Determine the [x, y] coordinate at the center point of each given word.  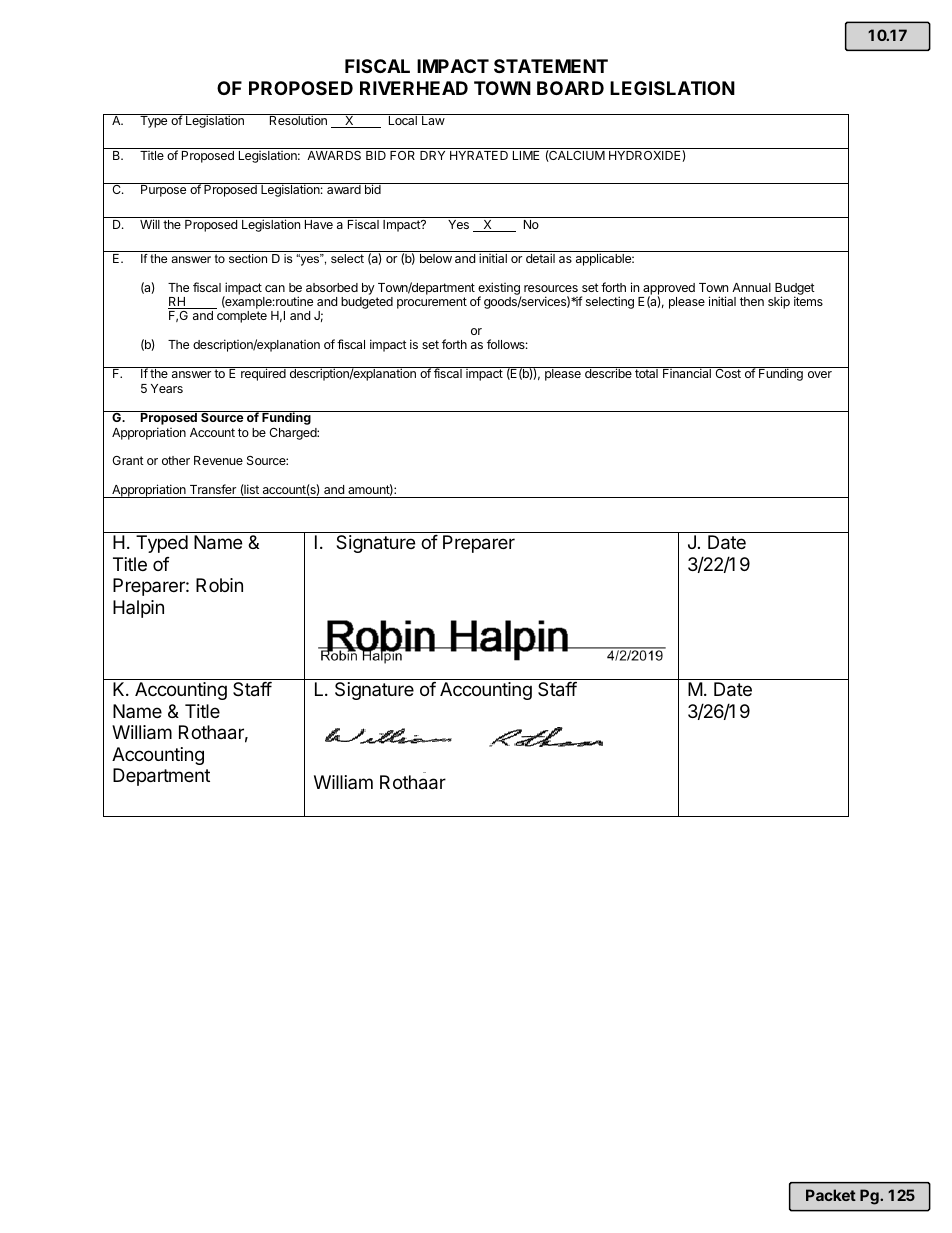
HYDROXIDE [645, 155]
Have [319, 224]
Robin [219, 585]
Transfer [213, 489]
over [820, 374]
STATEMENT [551, 66]
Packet [831, 1195]
